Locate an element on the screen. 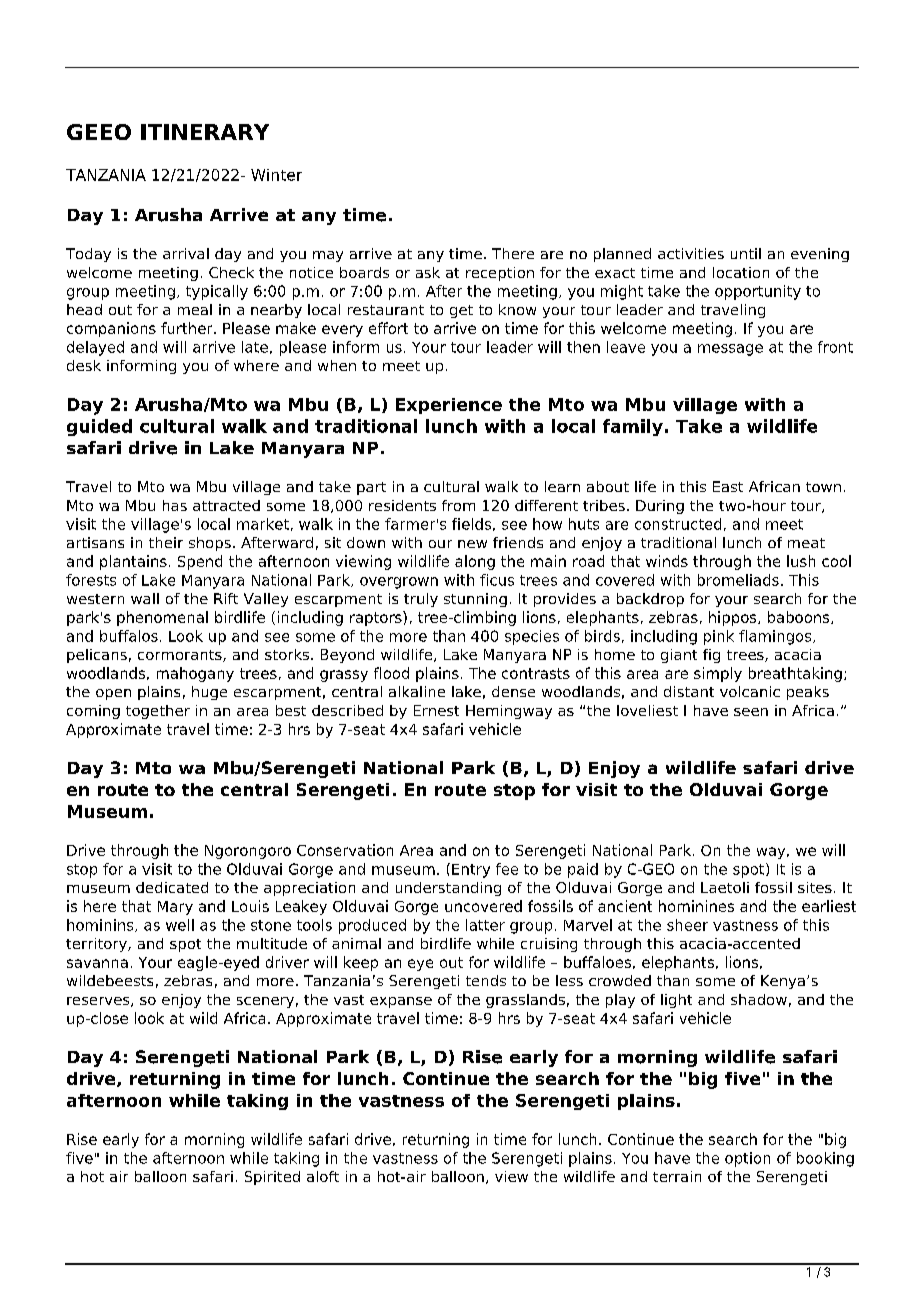 Image resolution: width=924 pixels, height=1308 pixels. from is located at coordinates (458, 505).
